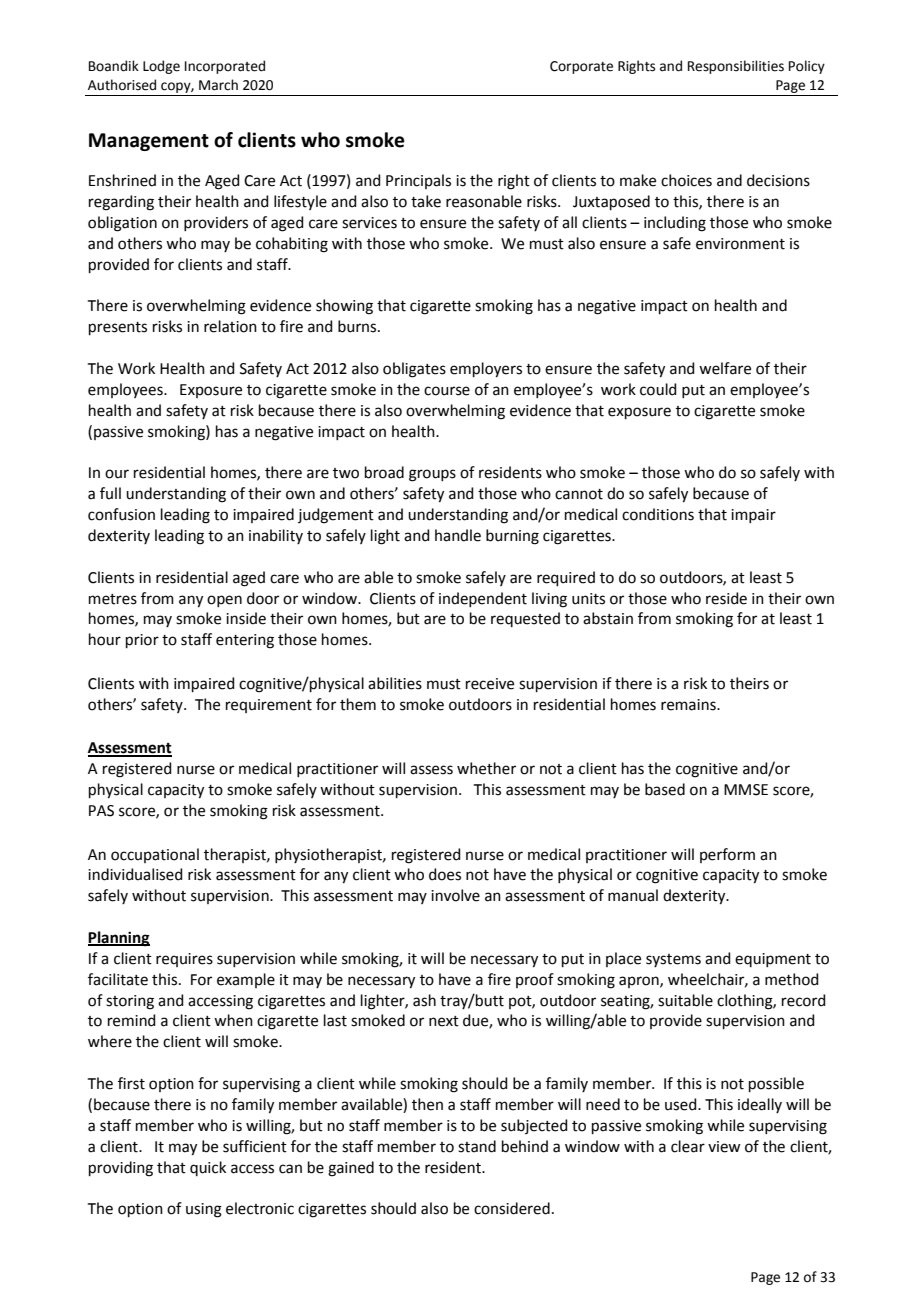  I want to click on March, so click(218, 85).
